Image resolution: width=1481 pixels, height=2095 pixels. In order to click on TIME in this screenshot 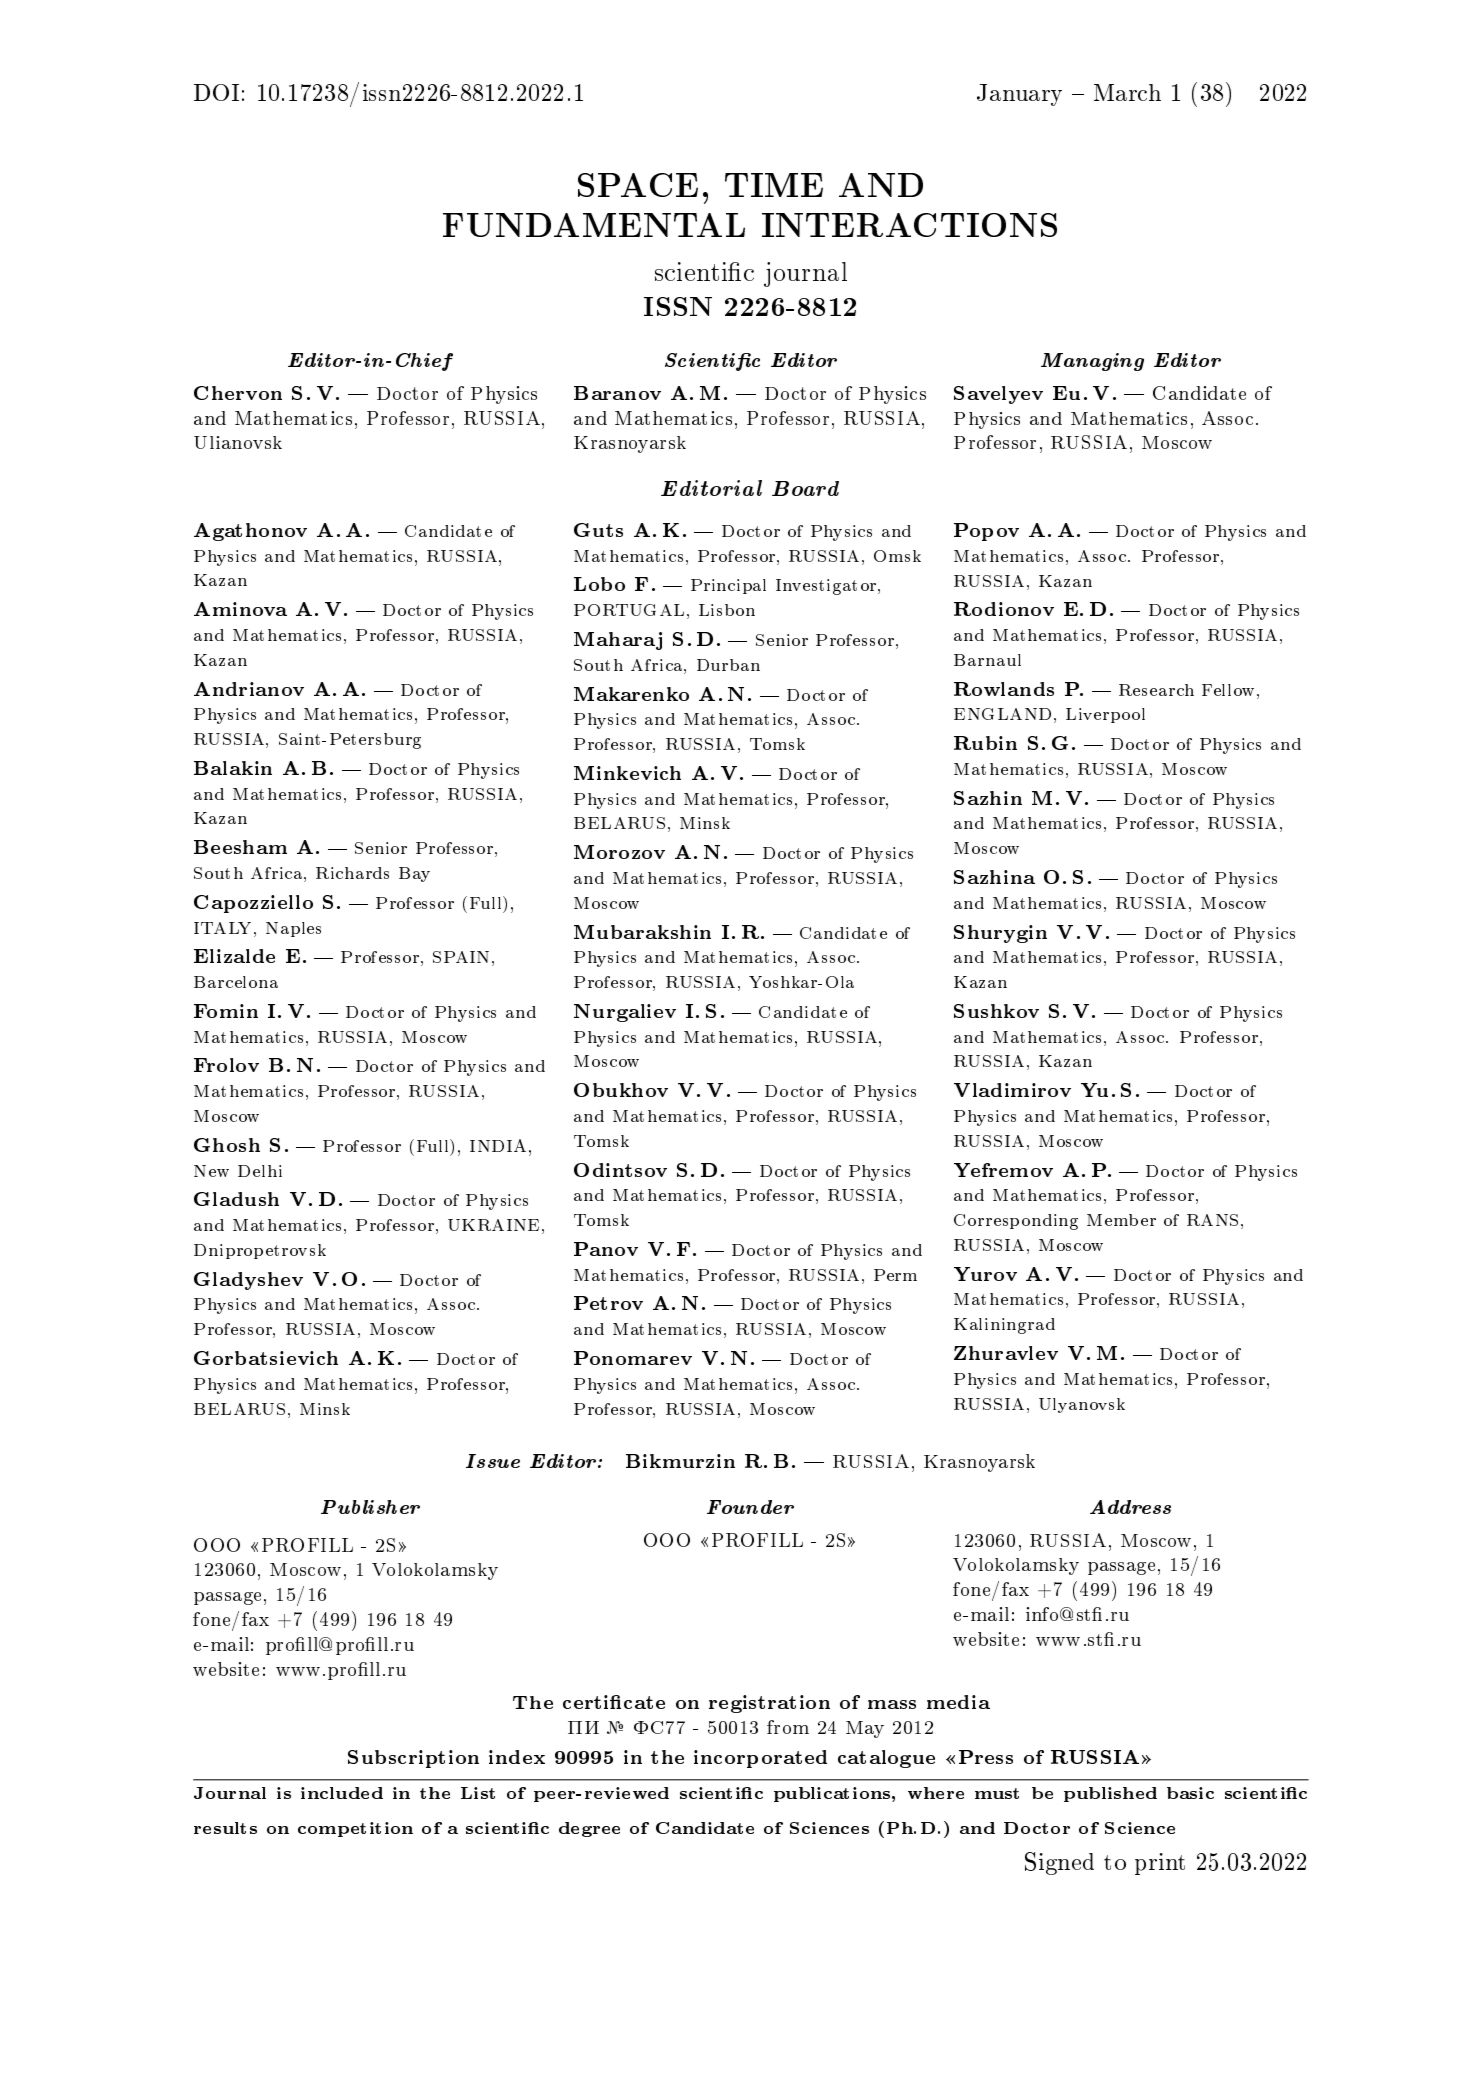, I will do `click(774, 185)`.
